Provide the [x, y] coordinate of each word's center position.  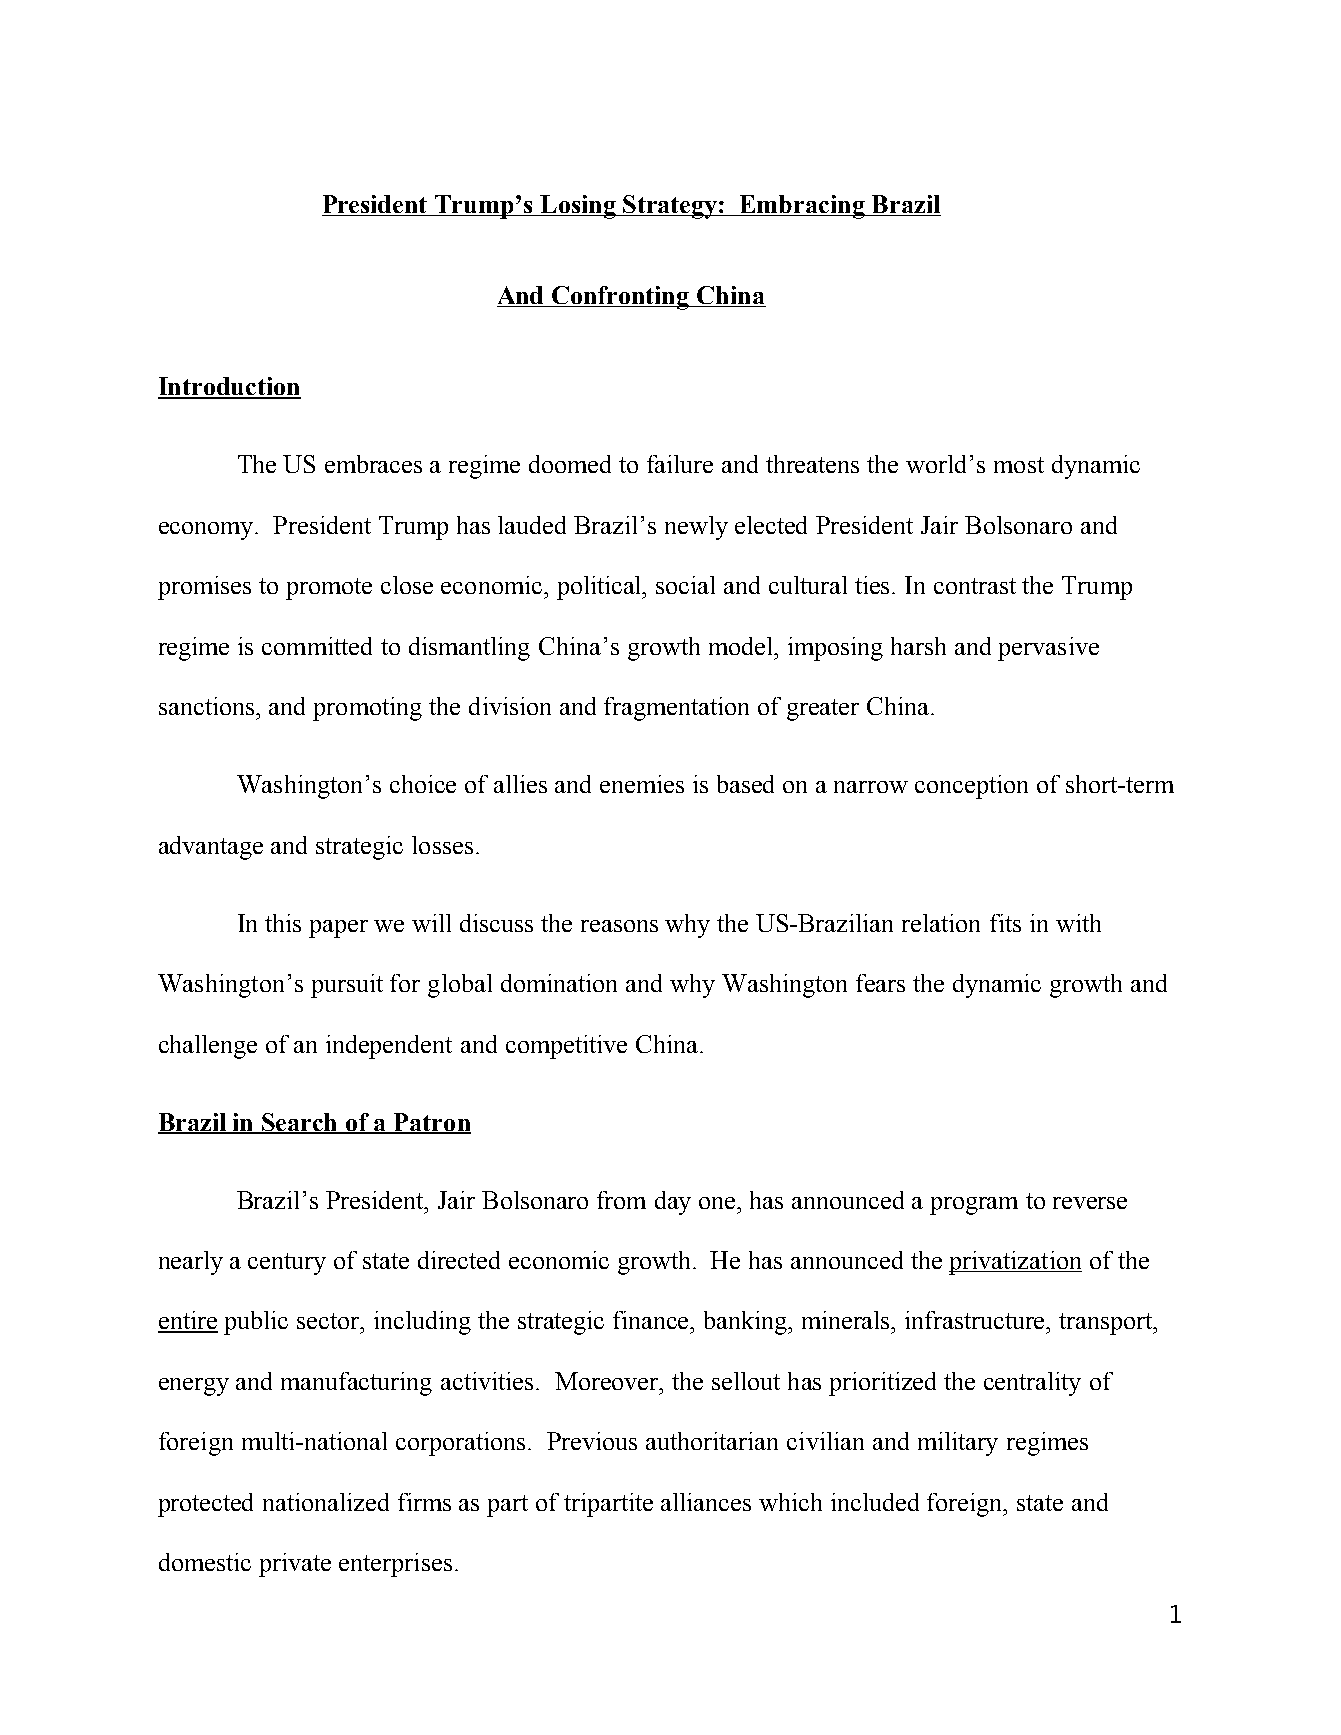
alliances [706, 1502]
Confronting [621, 298]
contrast [975, 586]
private [295, 1565]
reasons [619, 926]
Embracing [802, 207]
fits [1005, 923]
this [283, 923]
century [287, 1264]
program [974, 1206]
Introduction [229, 387]
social [685, 585]
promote [329, 589]
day [673, 1203]
